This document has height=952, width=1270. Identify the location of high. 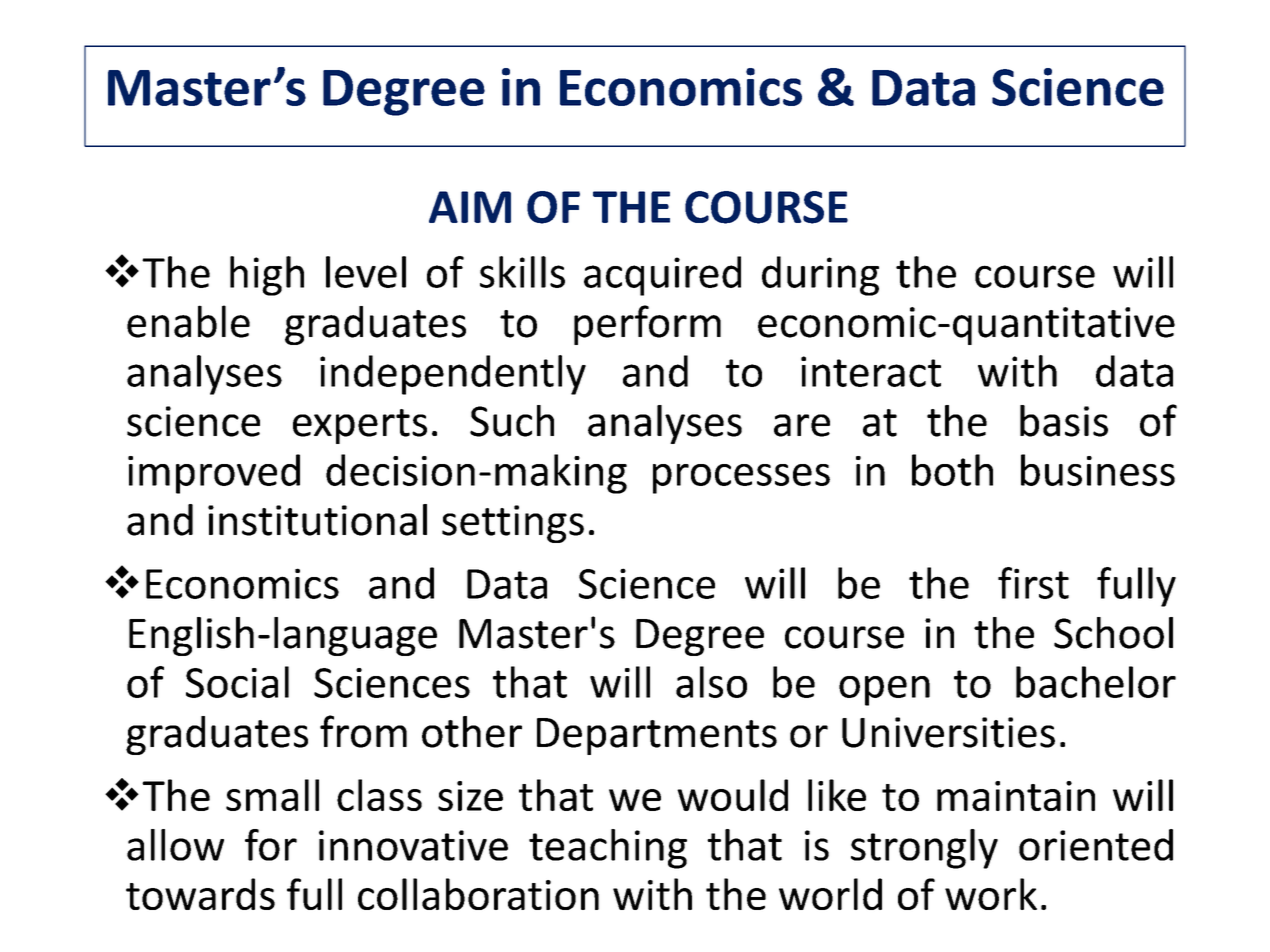
(267, 276).
